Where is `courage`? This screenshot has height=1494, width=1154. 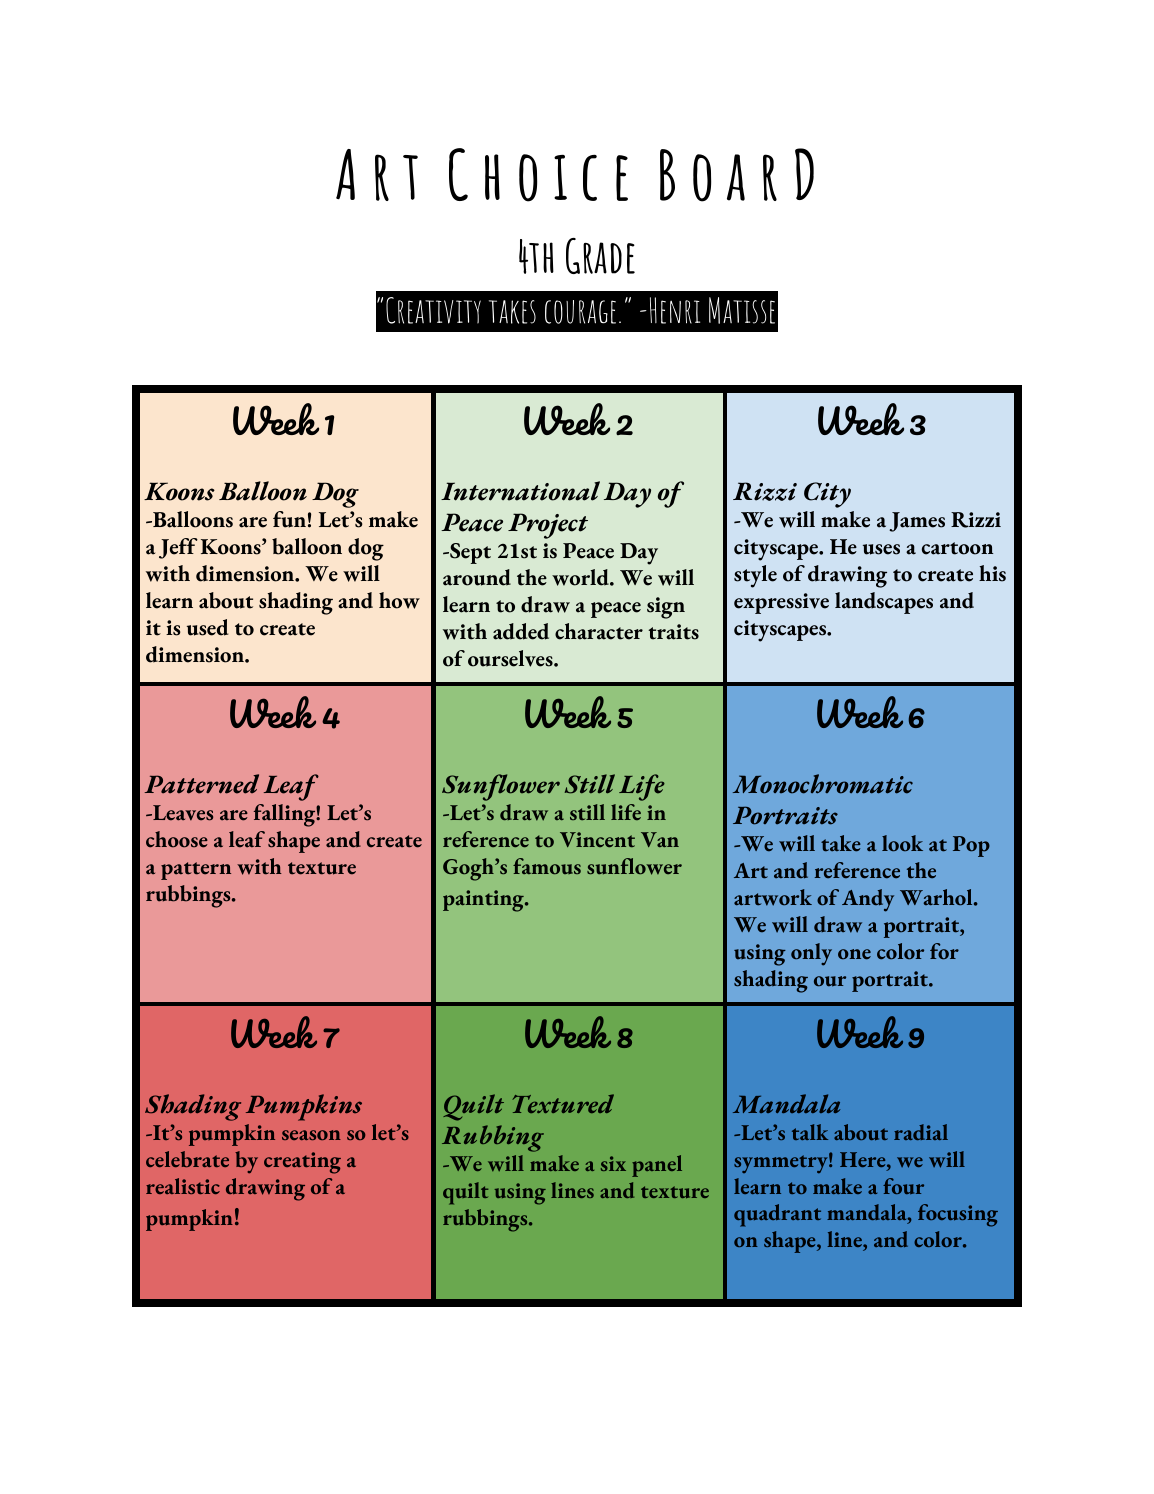 courage is located at coordinates (580, 312).
